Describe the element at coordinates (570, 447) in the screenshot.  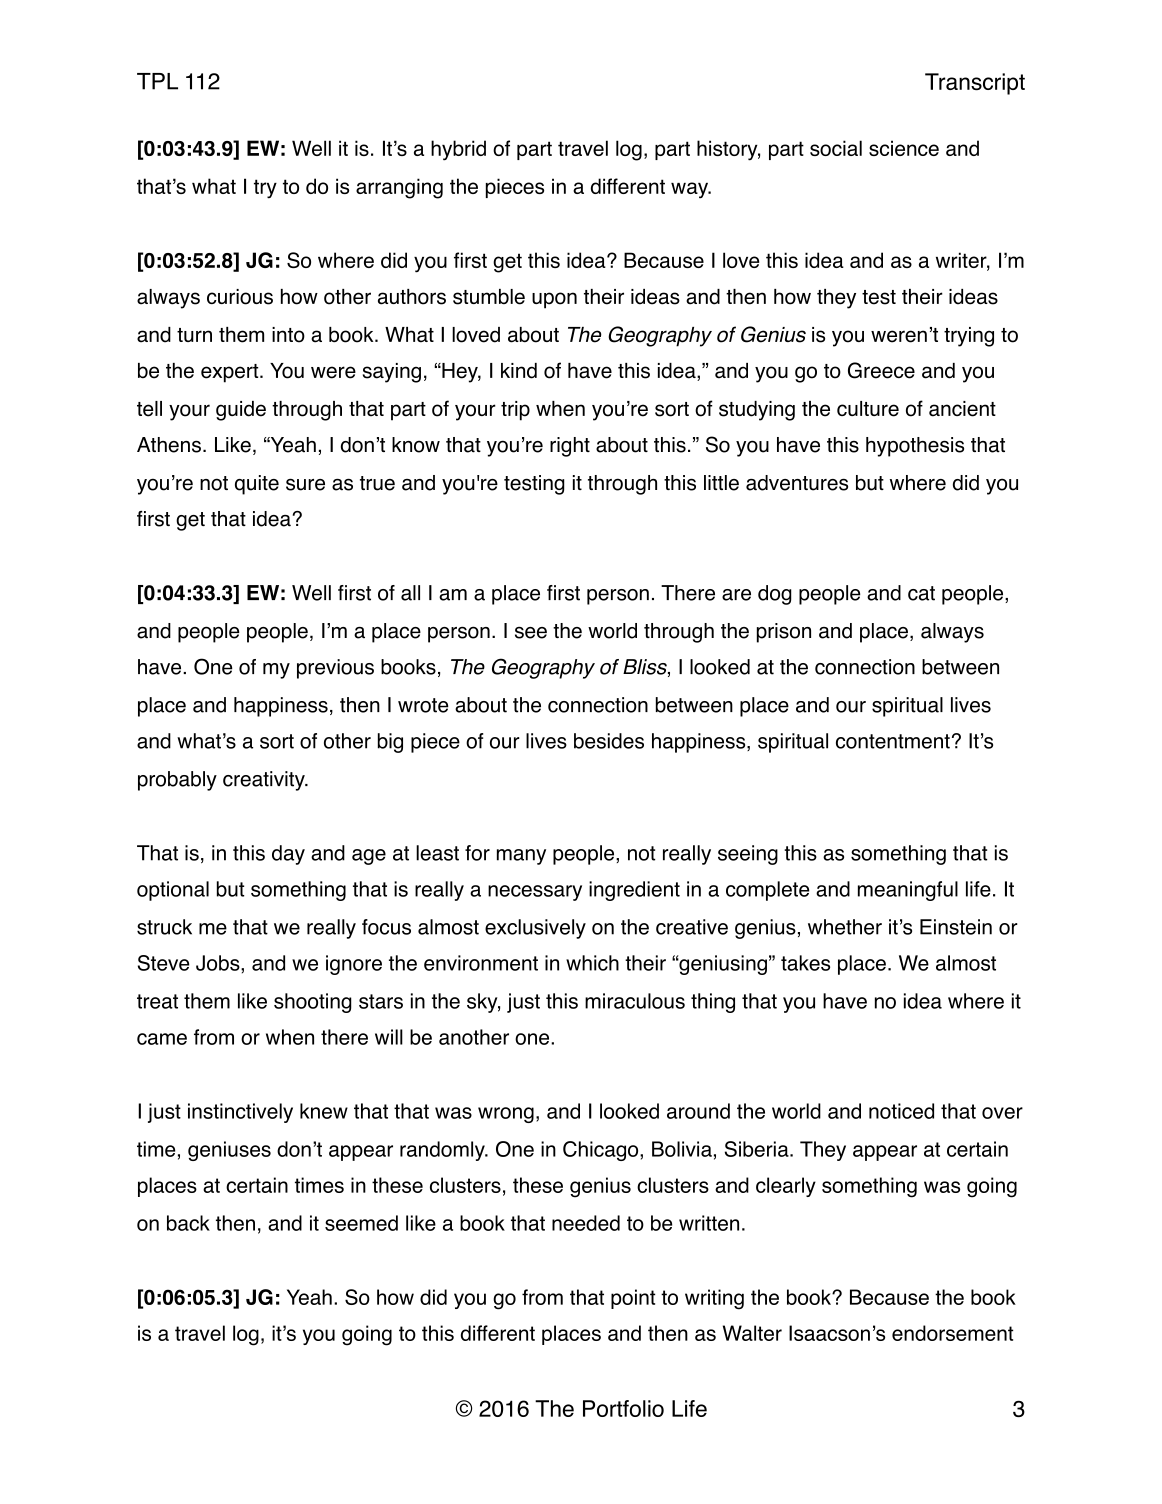
I see `right` at that location.
